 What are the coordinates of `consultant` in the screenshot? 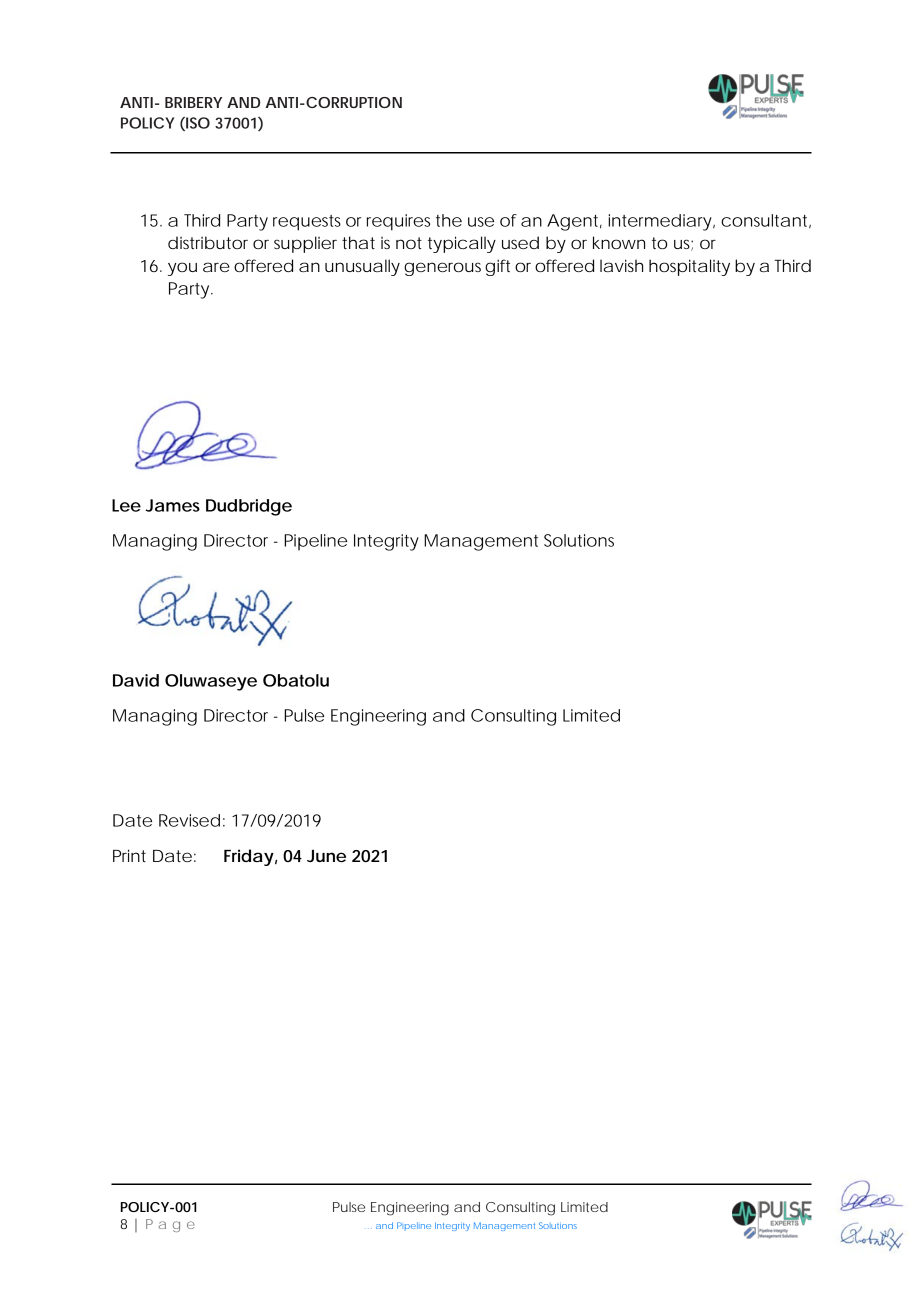 It's located at (766, 221).
